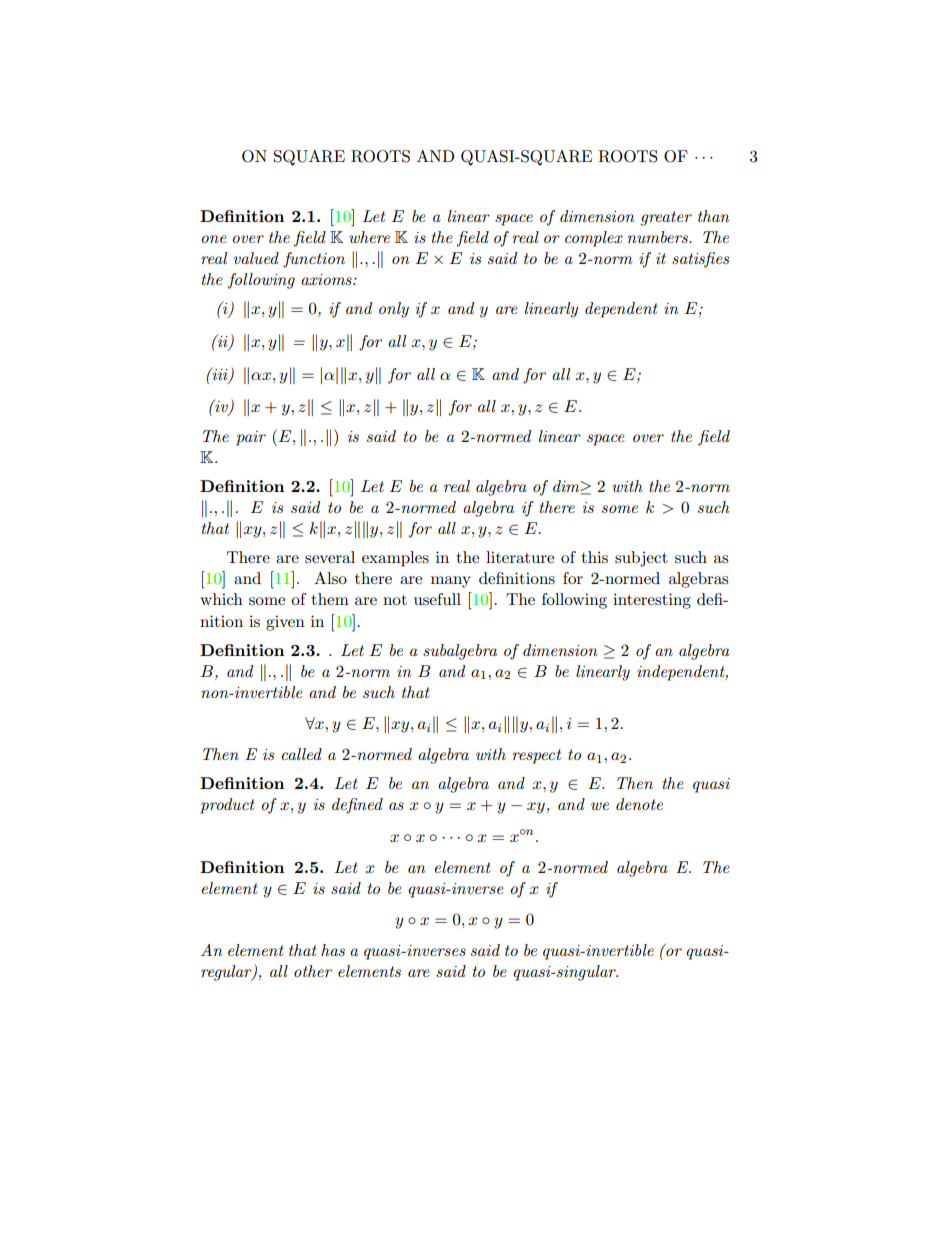 The width and height of the screenshot is (952, 1233). I want to click on several, so click(330, 557).
